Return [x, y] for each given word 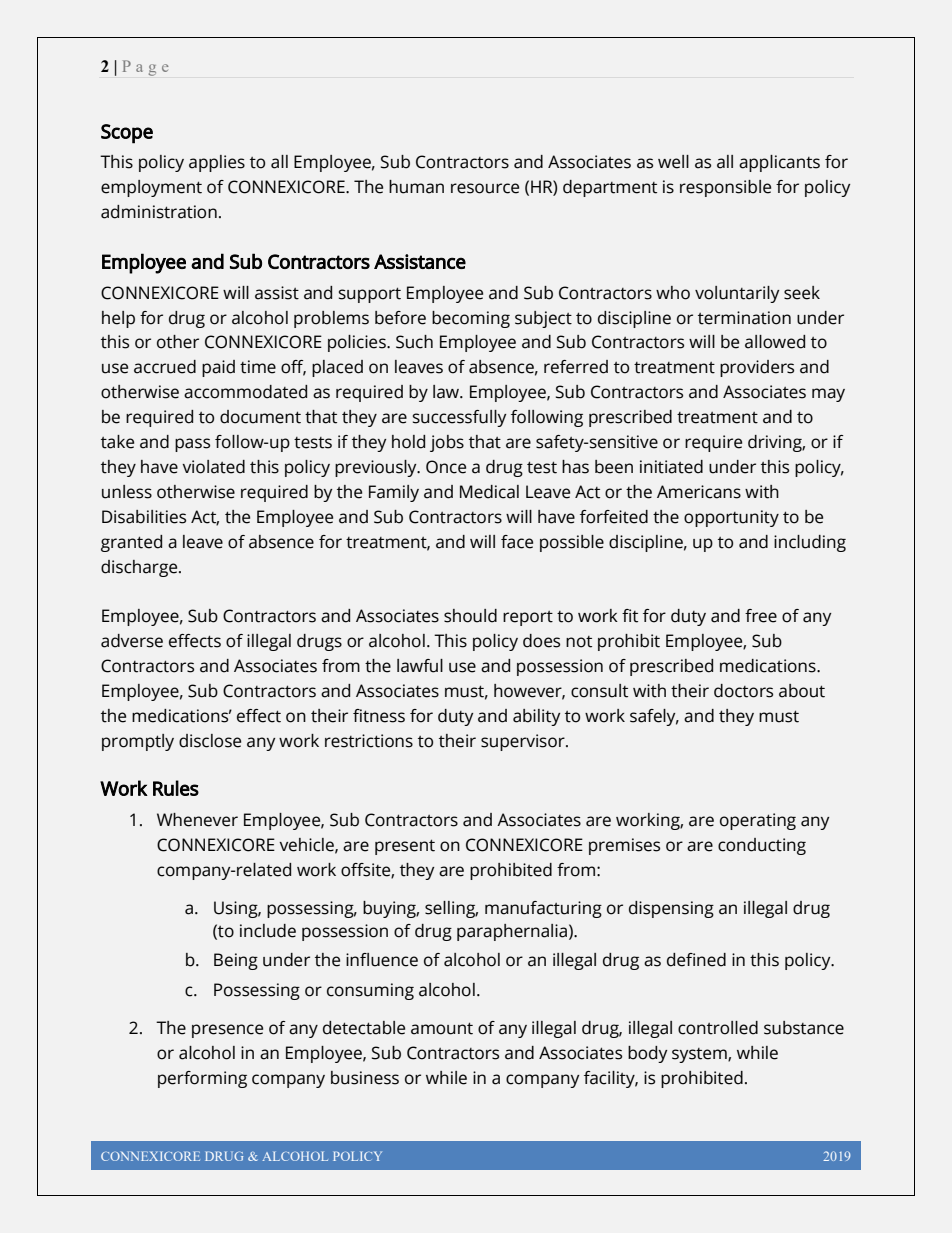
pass [192, 445]
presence [227, 1031]
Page [146, 68]
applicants [779, 163]
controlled [718, 1028]
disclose [210, 741]
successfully [460, 418]
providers [757, 368]
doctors [743, 691]
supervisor [524, 742]
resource [485, 188]
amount [442, 1028]
